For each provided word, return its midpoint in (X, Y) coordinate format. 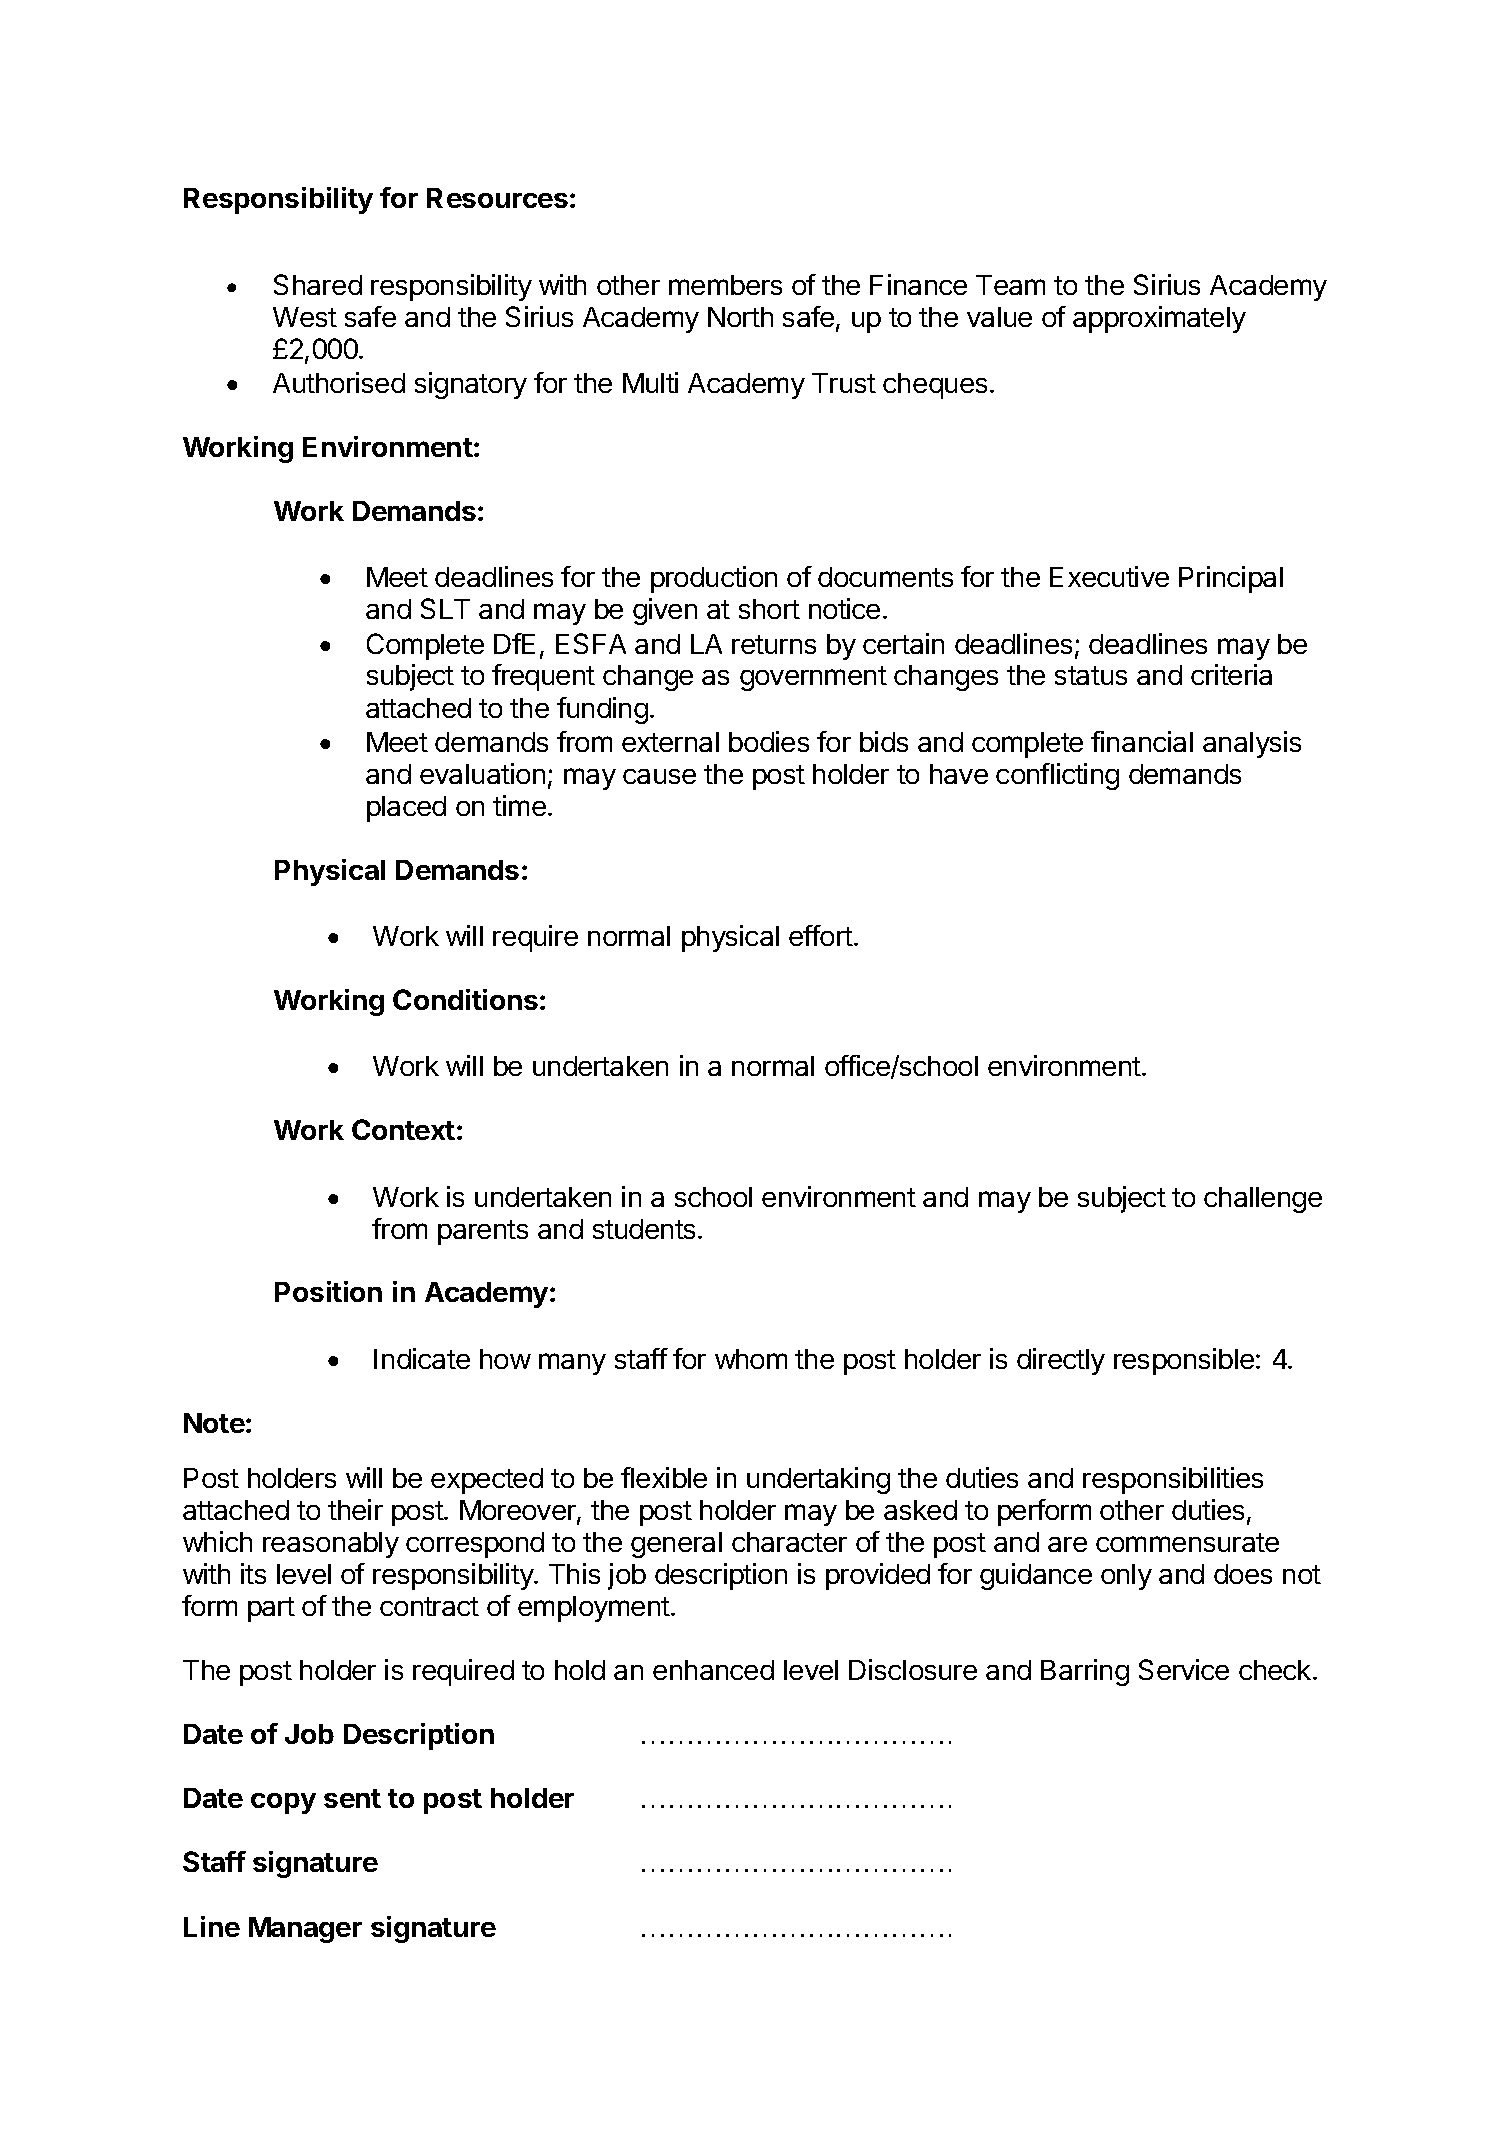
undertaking (818, 1480)
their (355, 1509)
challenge (1263, 1200)
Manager (305, 1930)
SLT (445, 608)
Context (403, 1129)
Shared (318, 284)
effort (821, 935)
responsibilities (1173, 1480)
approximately (1159, 319)
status (1091, 675)
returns (774, 644)
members (725, 285)
